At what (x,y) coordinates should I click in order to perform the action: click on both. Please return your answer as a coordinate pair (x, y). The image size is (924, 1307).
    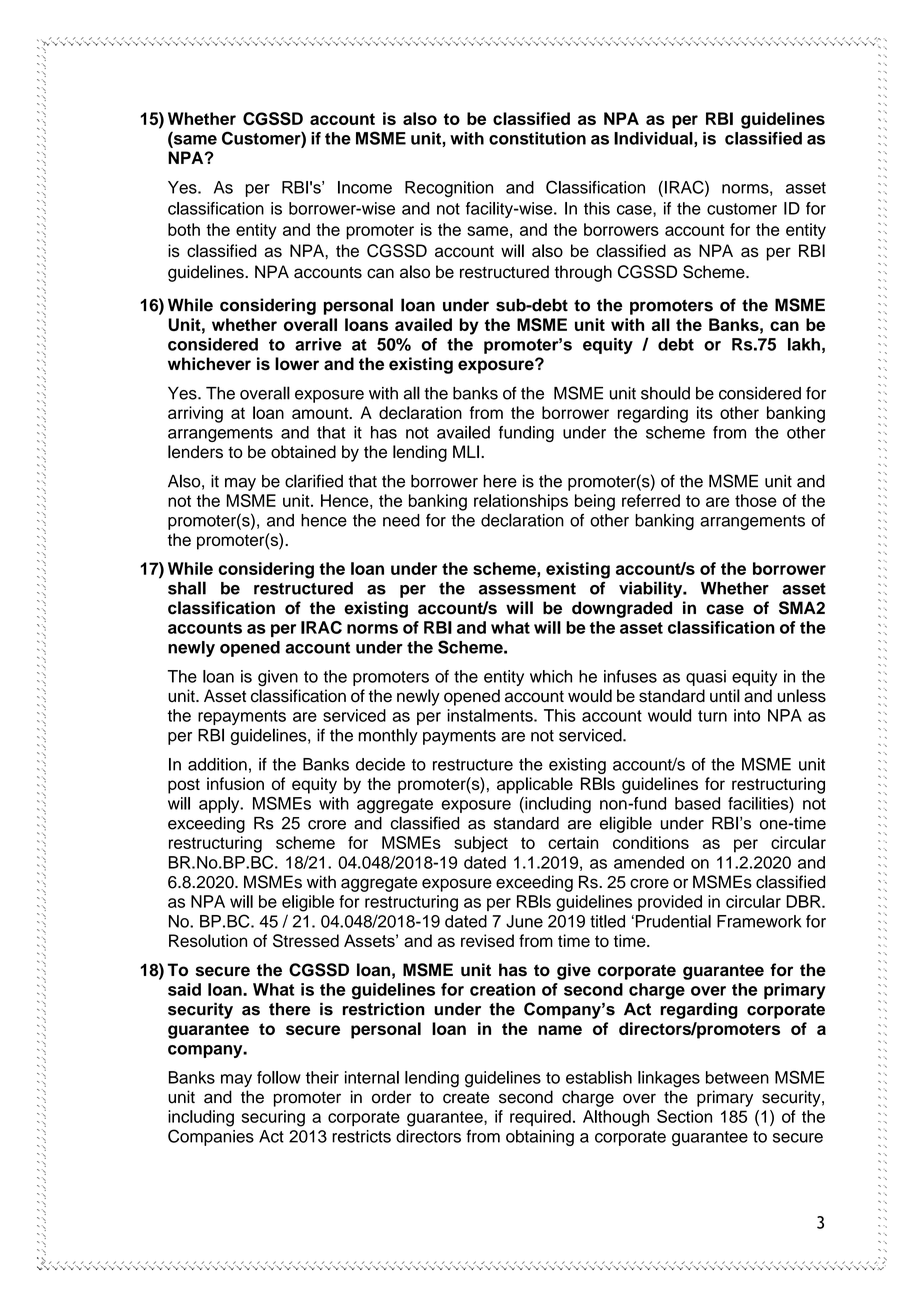
    Looking at the image, I should click on (184, 229).
